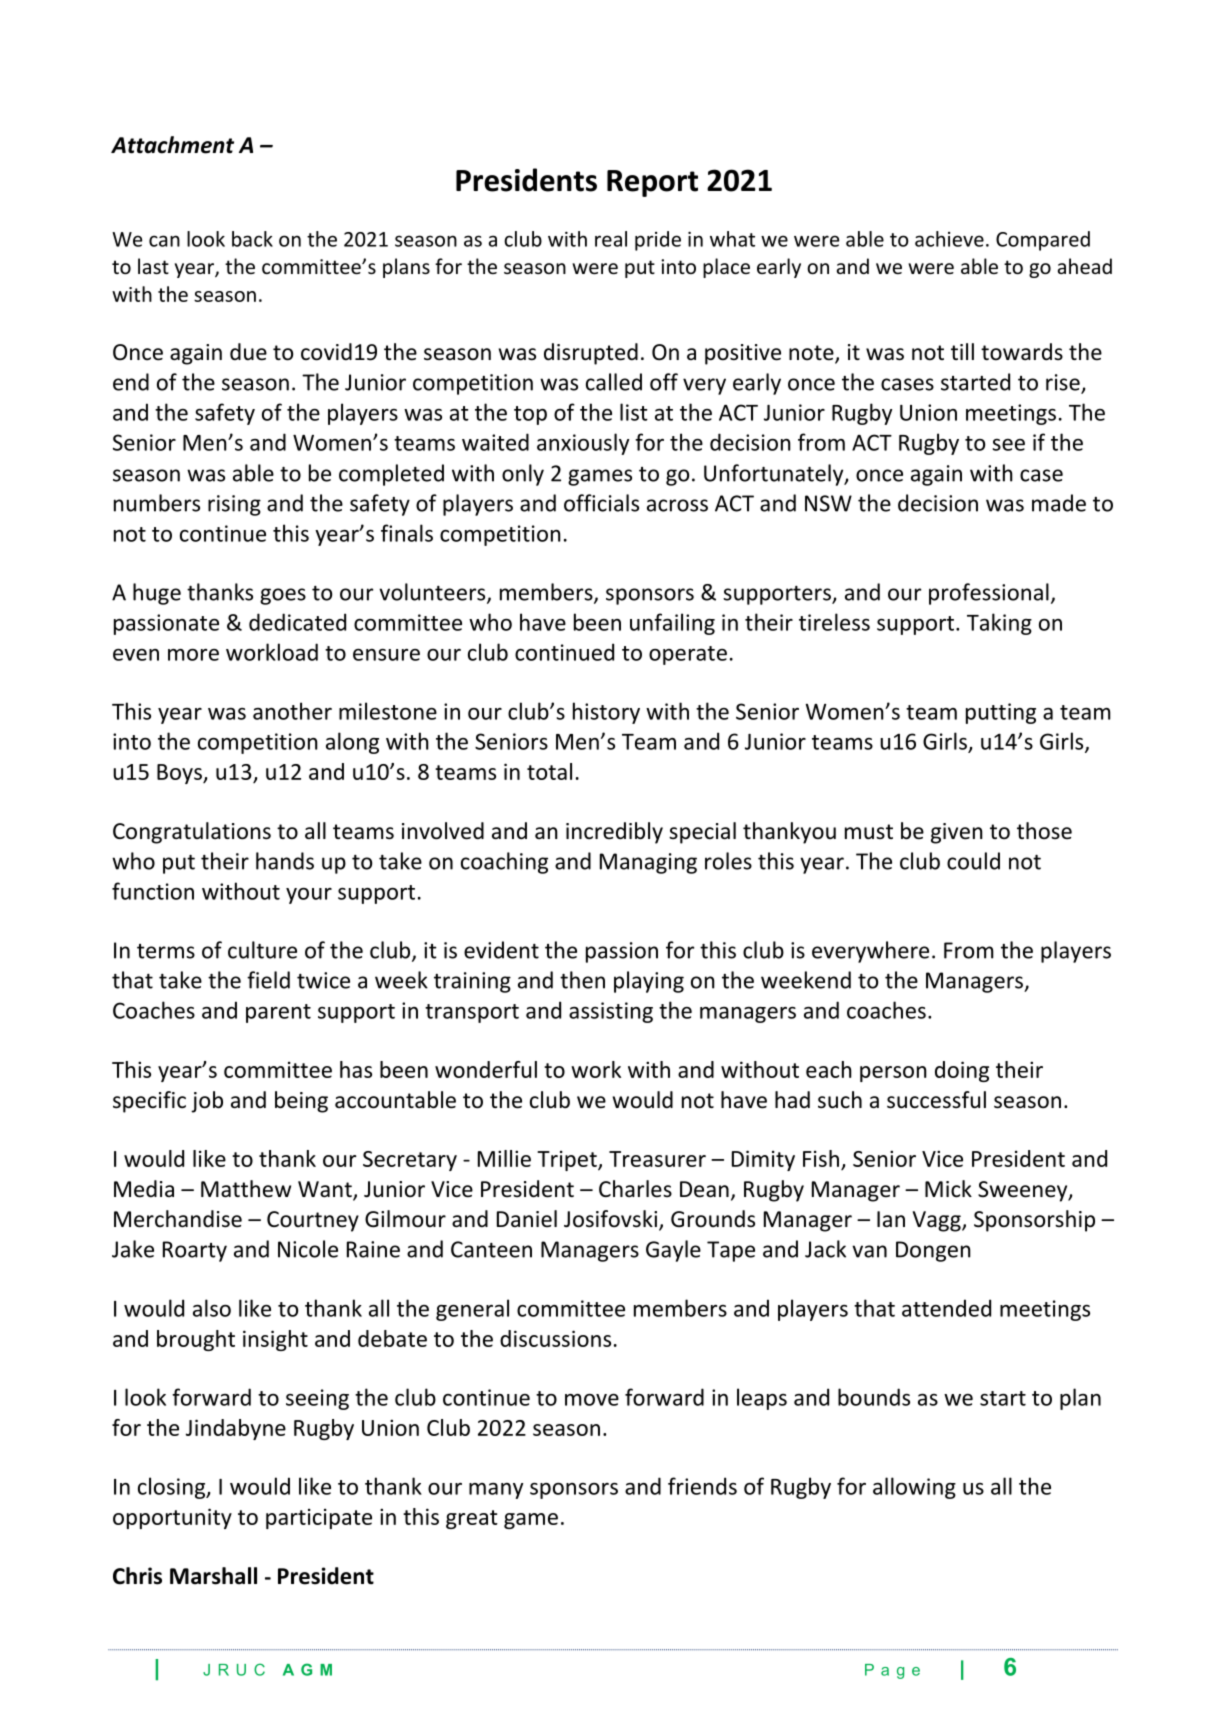  What do you see at coordinates (973, 861) in the document?
I see `could` at bounding box center [973, 861].
